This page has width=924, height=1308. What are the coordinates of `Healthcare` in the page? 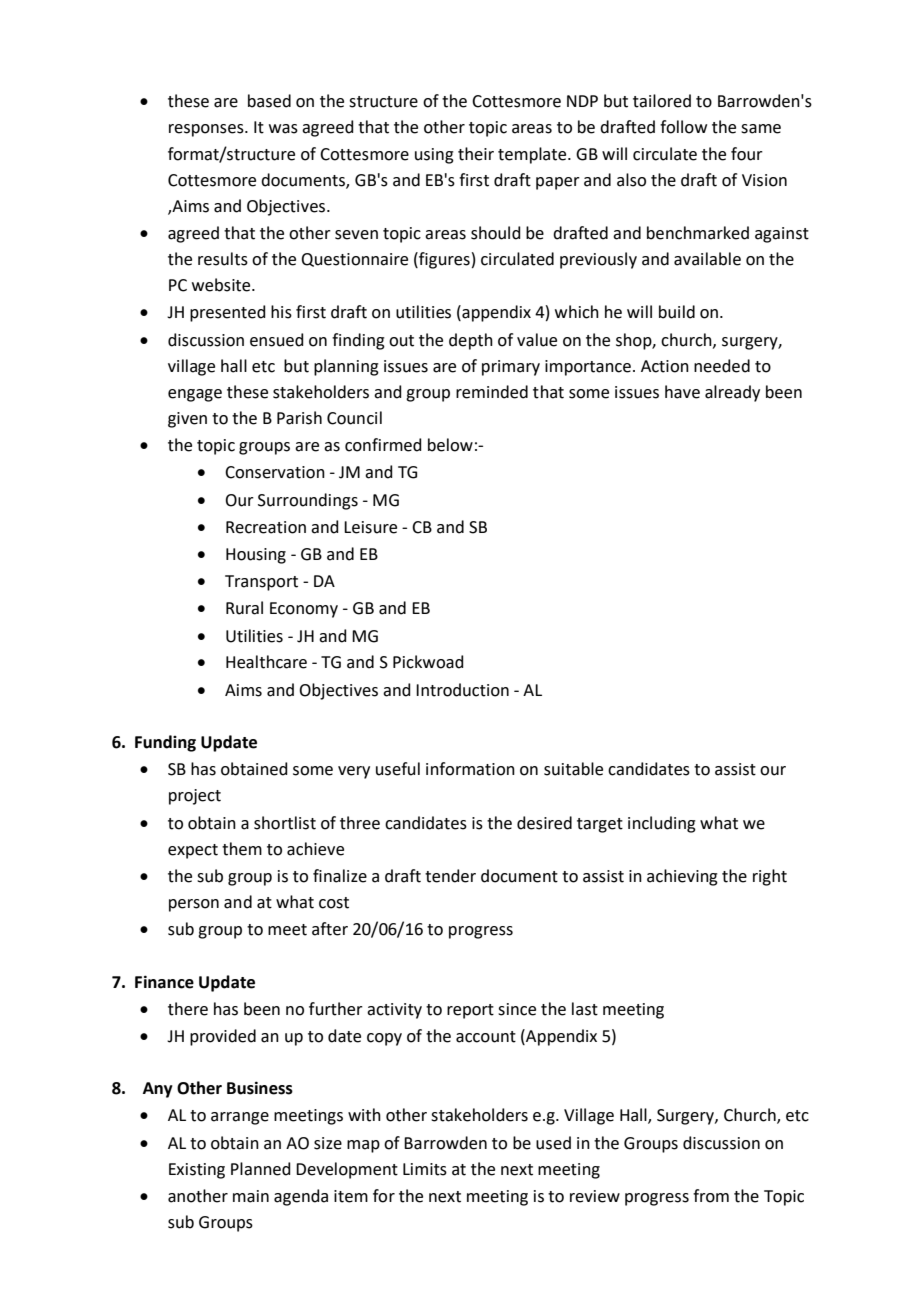 It's located at (266, 662).
